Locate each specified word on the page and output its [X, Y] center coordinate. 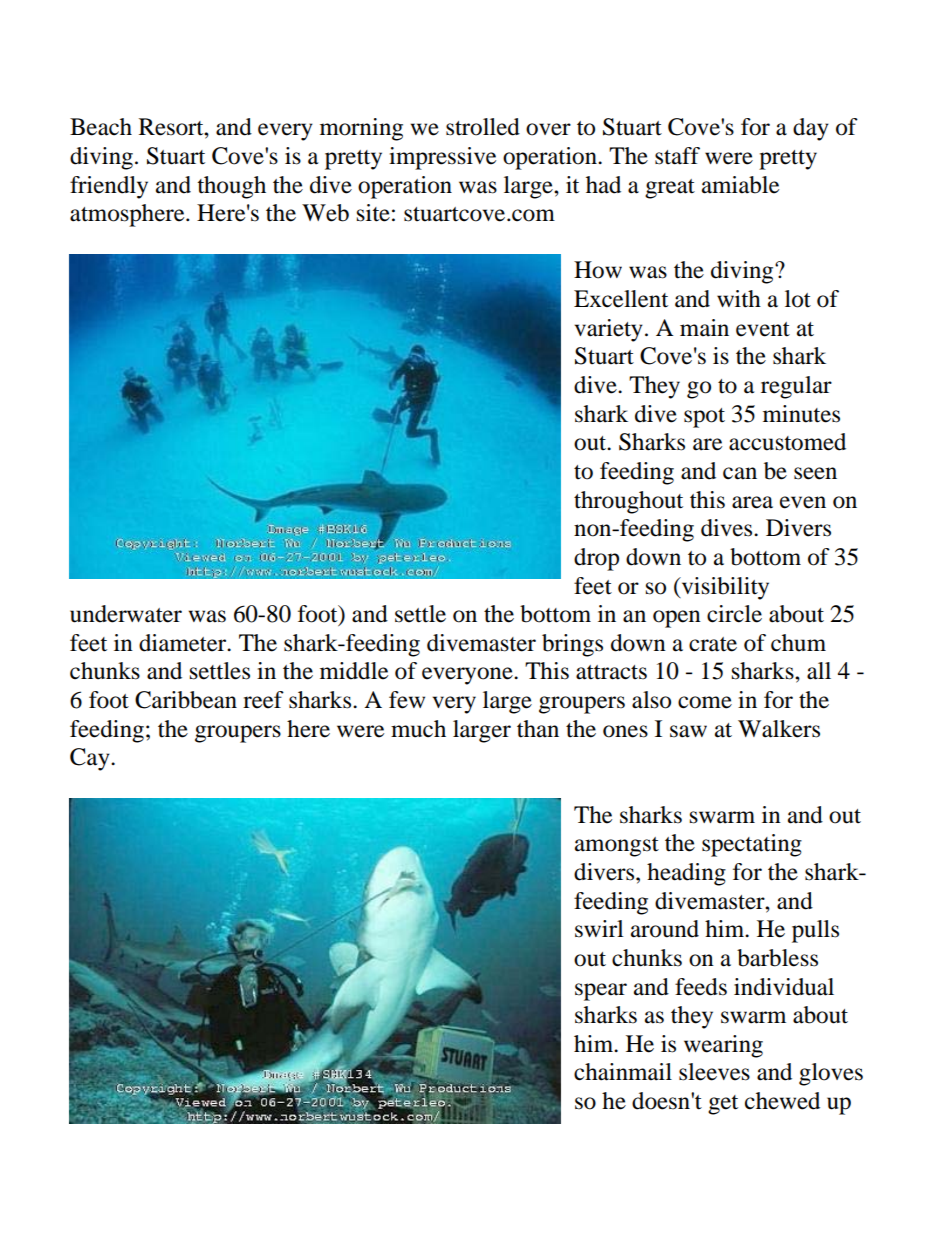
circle [734, 614]
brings [572, 645]
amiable [740, 185]
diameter [184, 643]
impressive [442, 158]
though [231, 187]
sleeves [714, 1072]
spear [601, 992]
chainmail [623, 1072]
